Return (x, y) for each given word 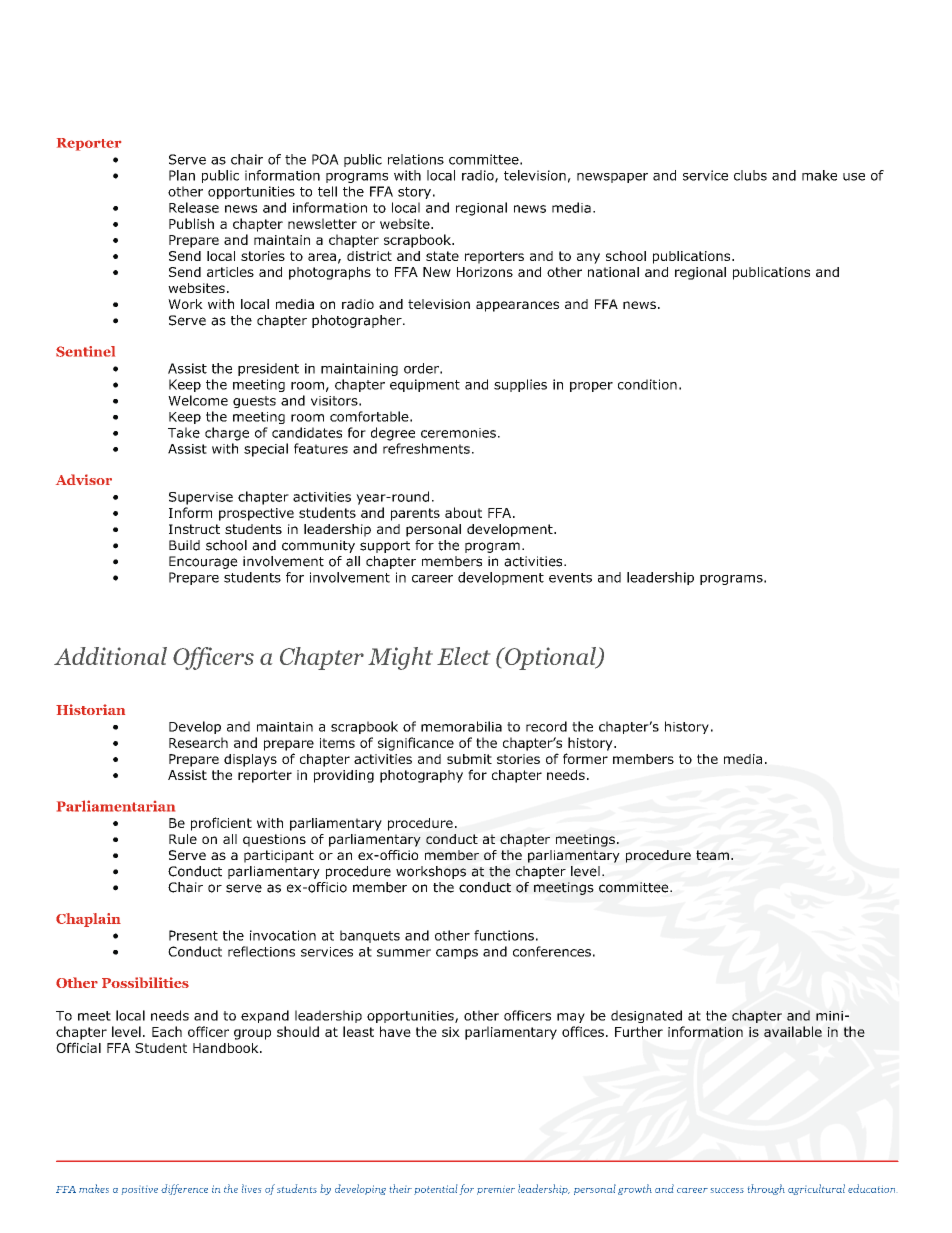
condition (647, 384)
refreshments (426, 448)
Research (198, 742)
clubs (750, 175)
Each (167, 1031)
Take (184, 432)
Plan (182, 175)
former (585, 758)
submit (469, 759)
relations (416, 159)
